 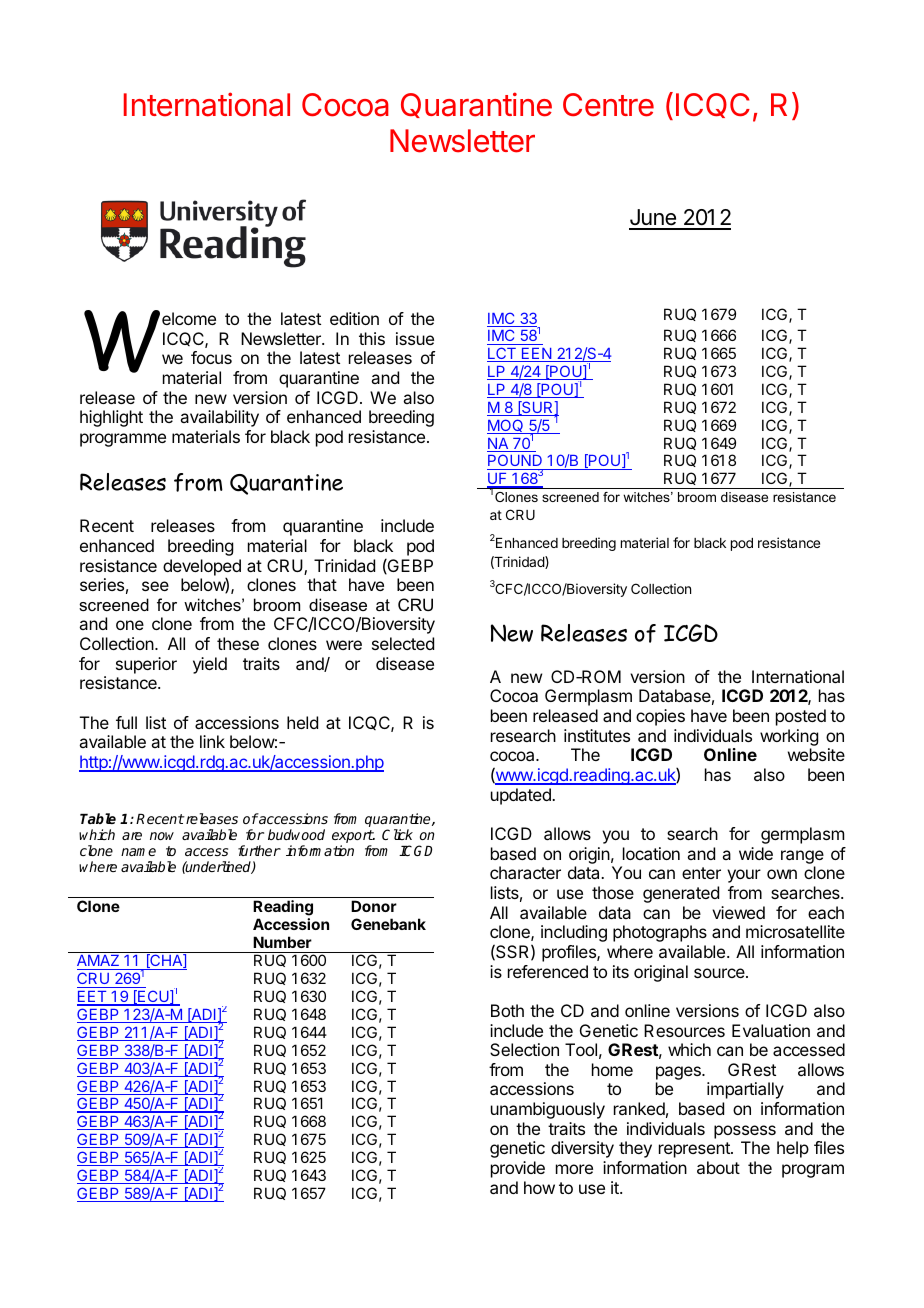 I want to click on MOQ, so click(x=506, y=426).
